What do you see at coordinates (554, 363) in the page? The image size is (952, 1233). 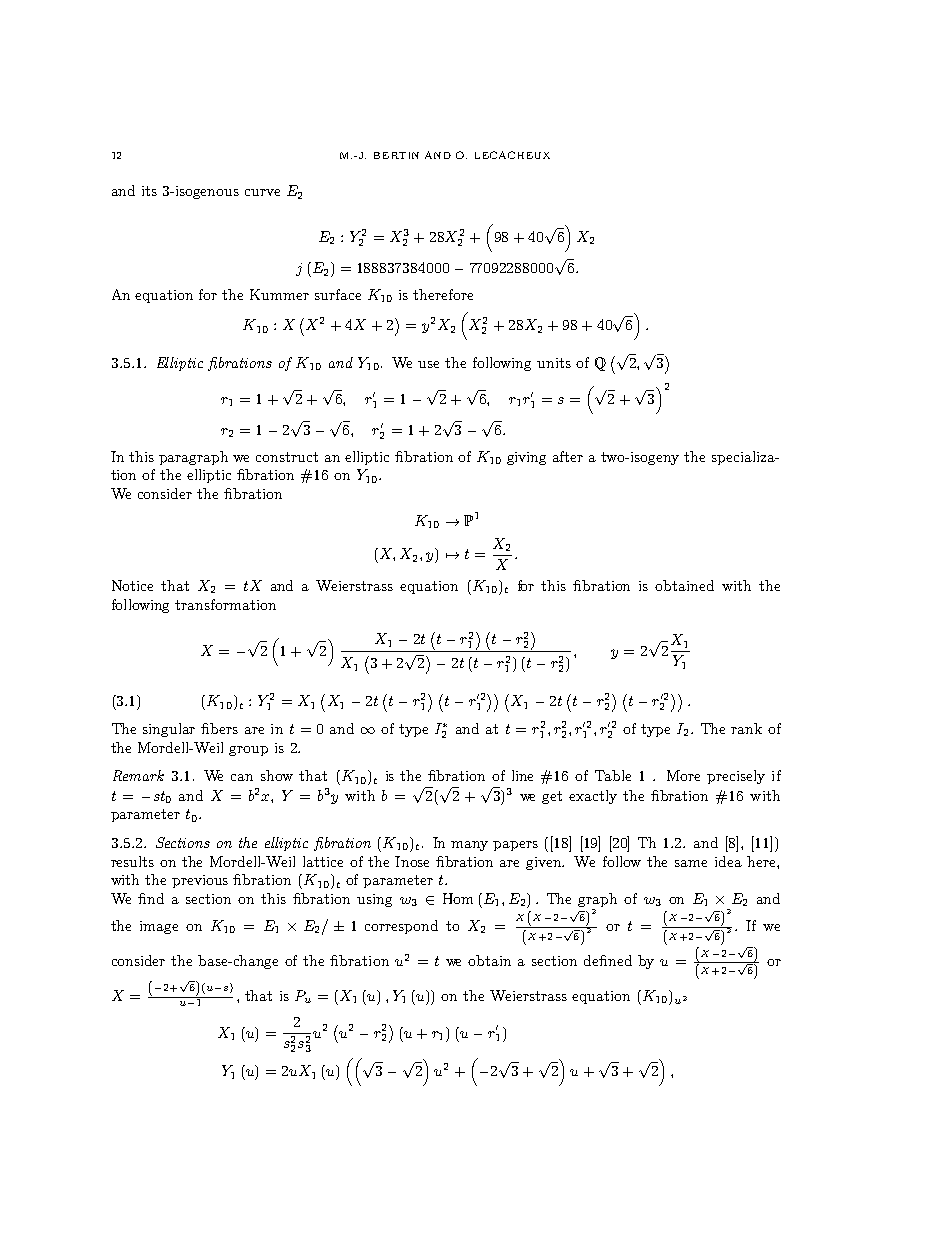 I see `units` at bounding box center [554, 363].
